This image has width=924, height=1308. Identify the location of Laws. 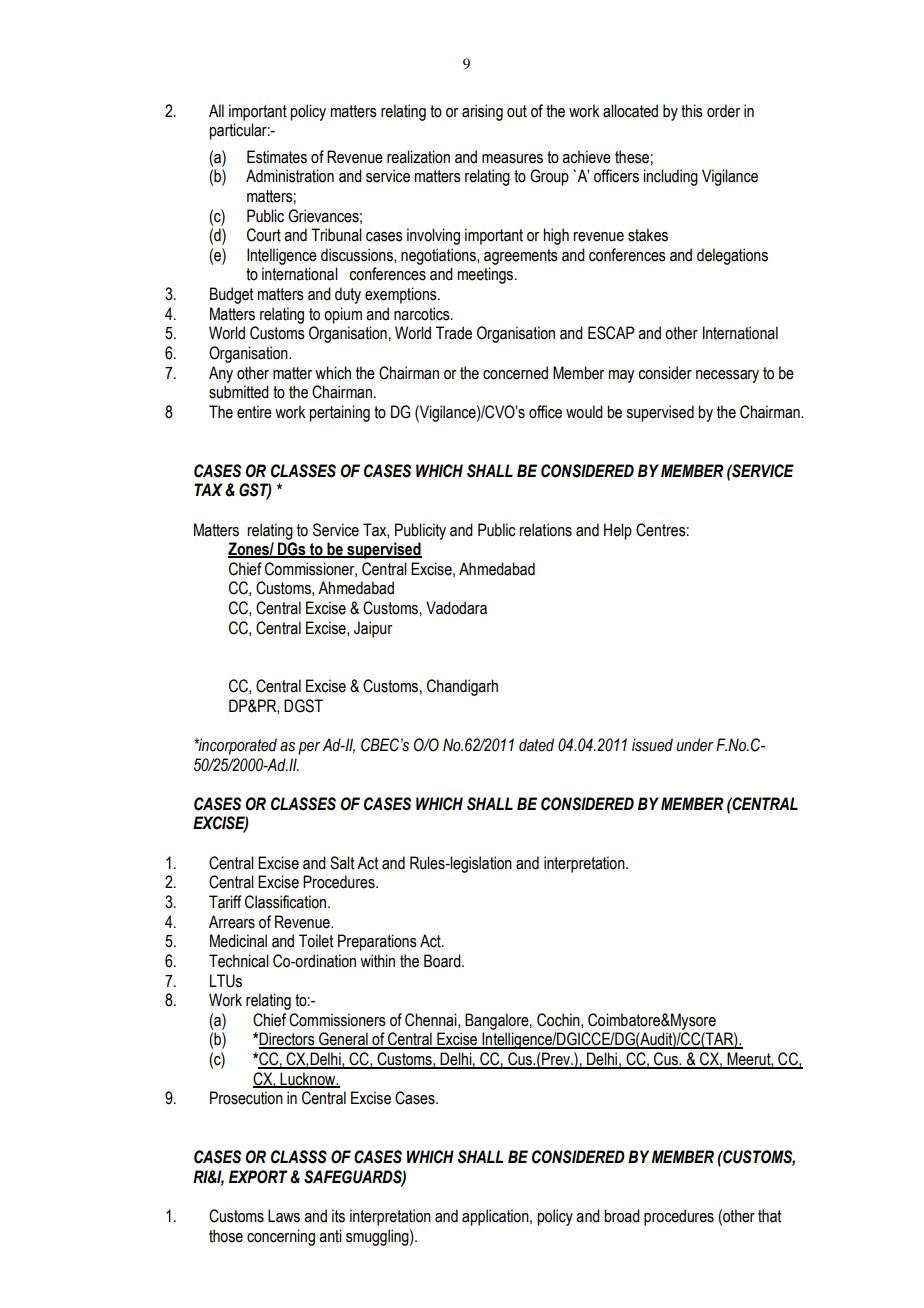
(284, 1216).
